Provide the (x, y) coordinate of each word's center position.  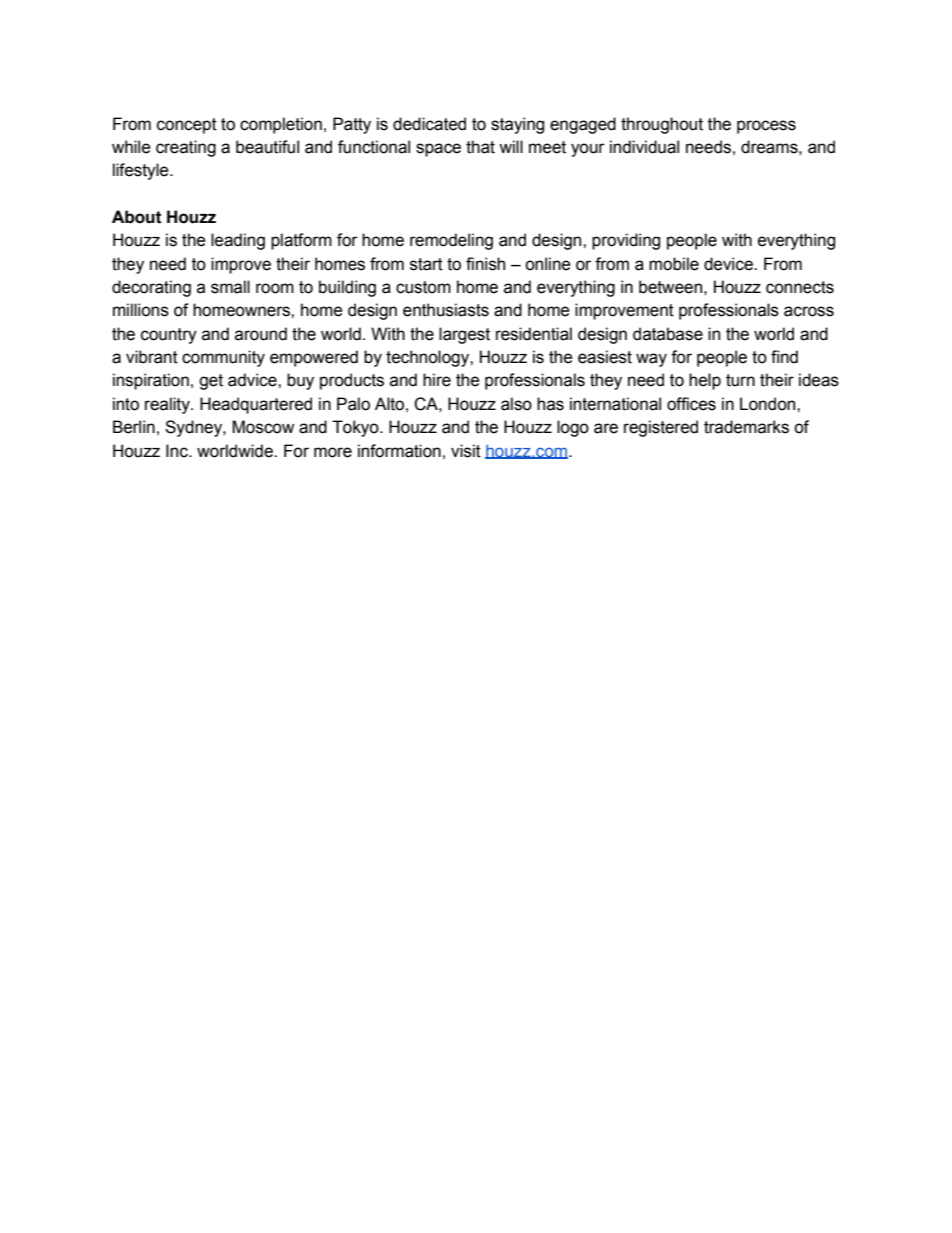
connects (800, 287)
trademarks (746, 427)
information (399, 451)
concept (187, 126)
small (230, 287)
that (480, 147)
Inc (178, 451)
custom (423, 287)
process (766, 127)
